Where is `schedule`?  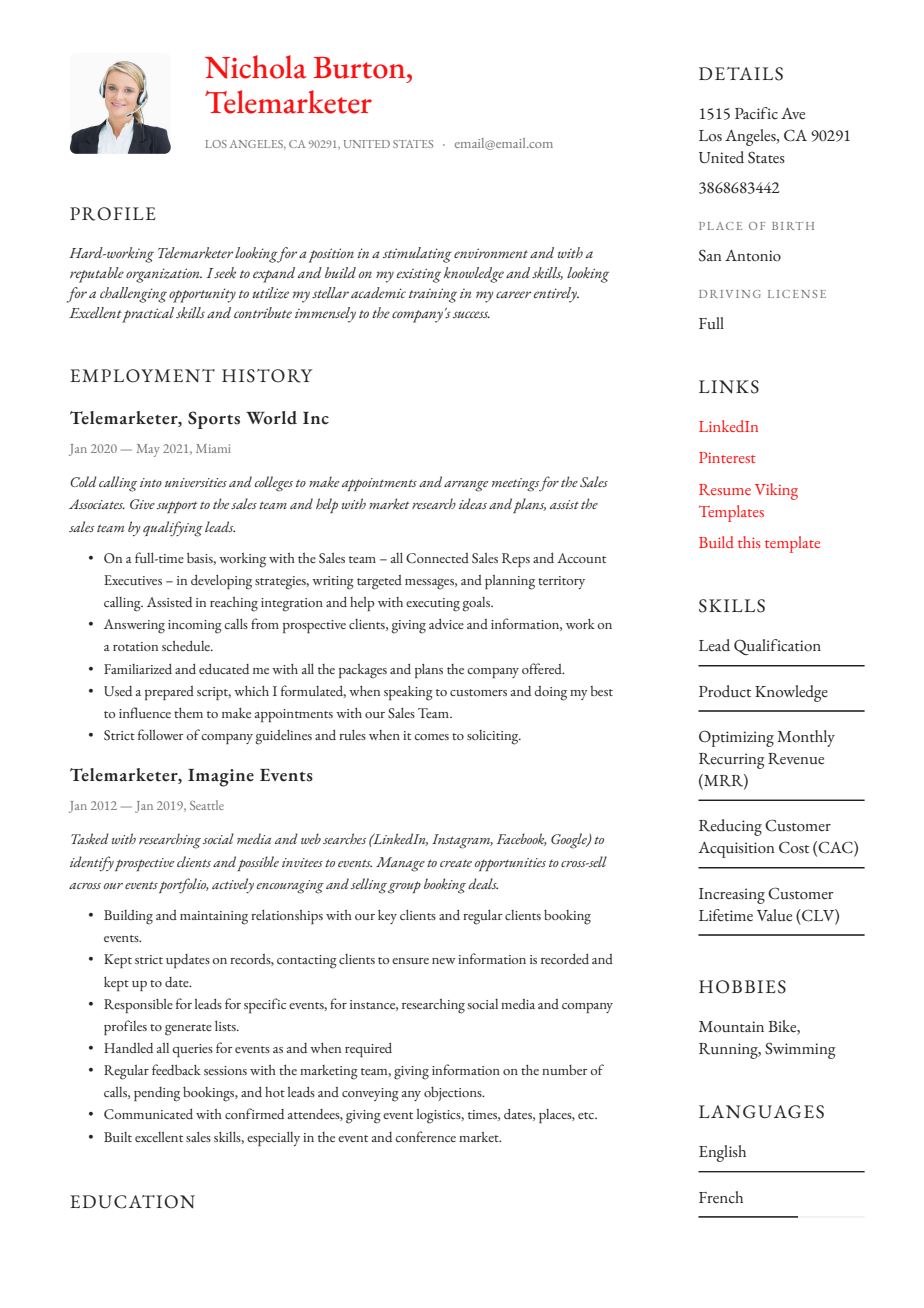 schedule is located at coordinates (187, 646).
